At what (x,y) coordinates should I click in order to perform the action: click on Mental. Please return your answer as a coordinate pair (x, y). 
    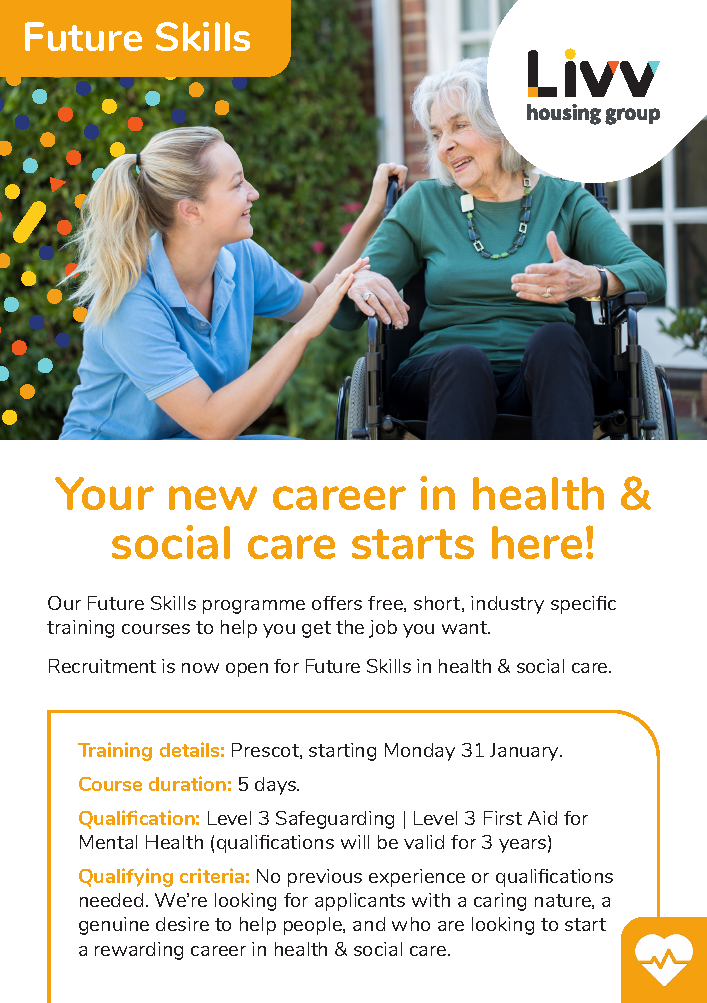
    Looking at the image, I should click on (108, 842).
